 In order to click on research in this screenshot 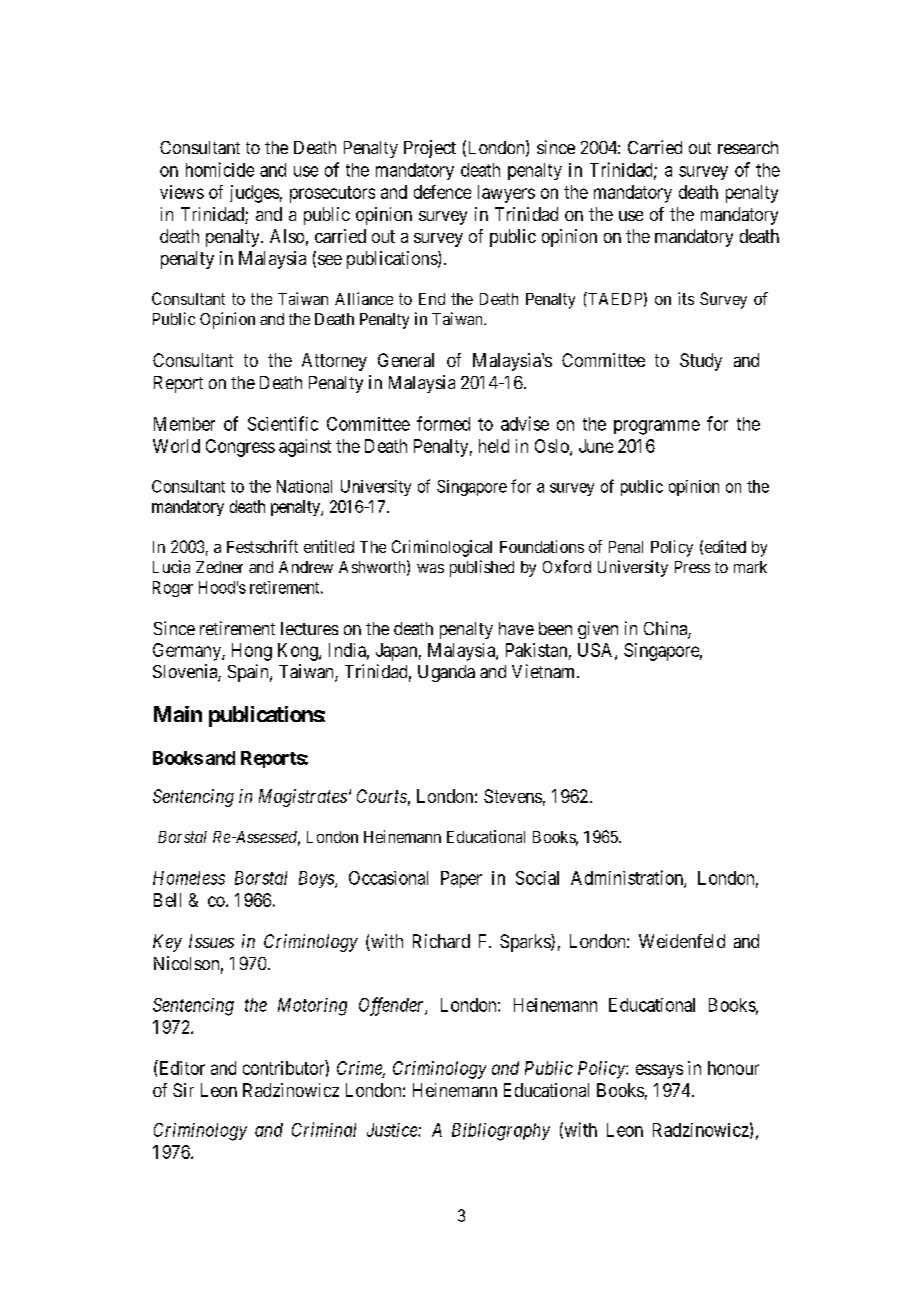, I will do `click(748, 147)`.
